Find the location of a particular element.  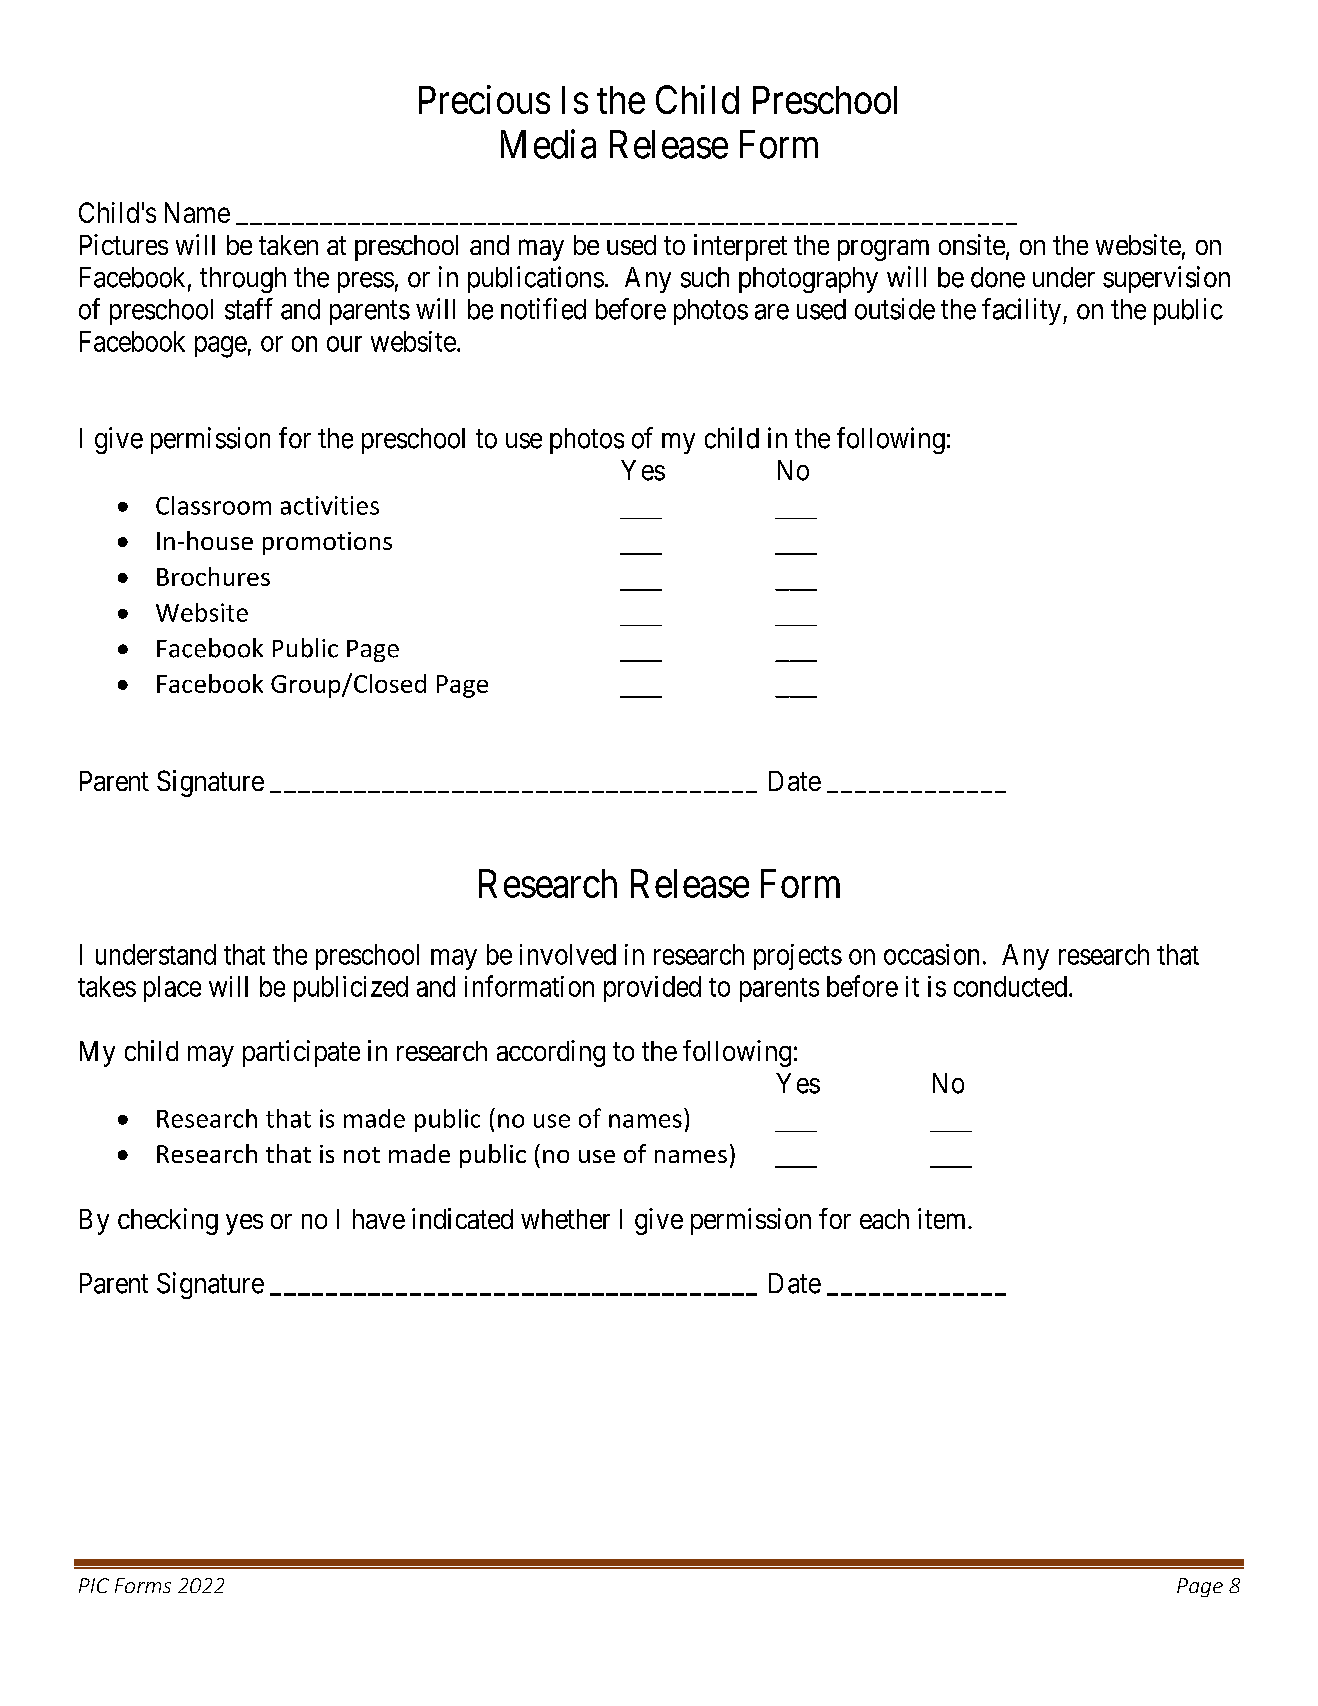

whether is located at coordinates (565, 1219).
